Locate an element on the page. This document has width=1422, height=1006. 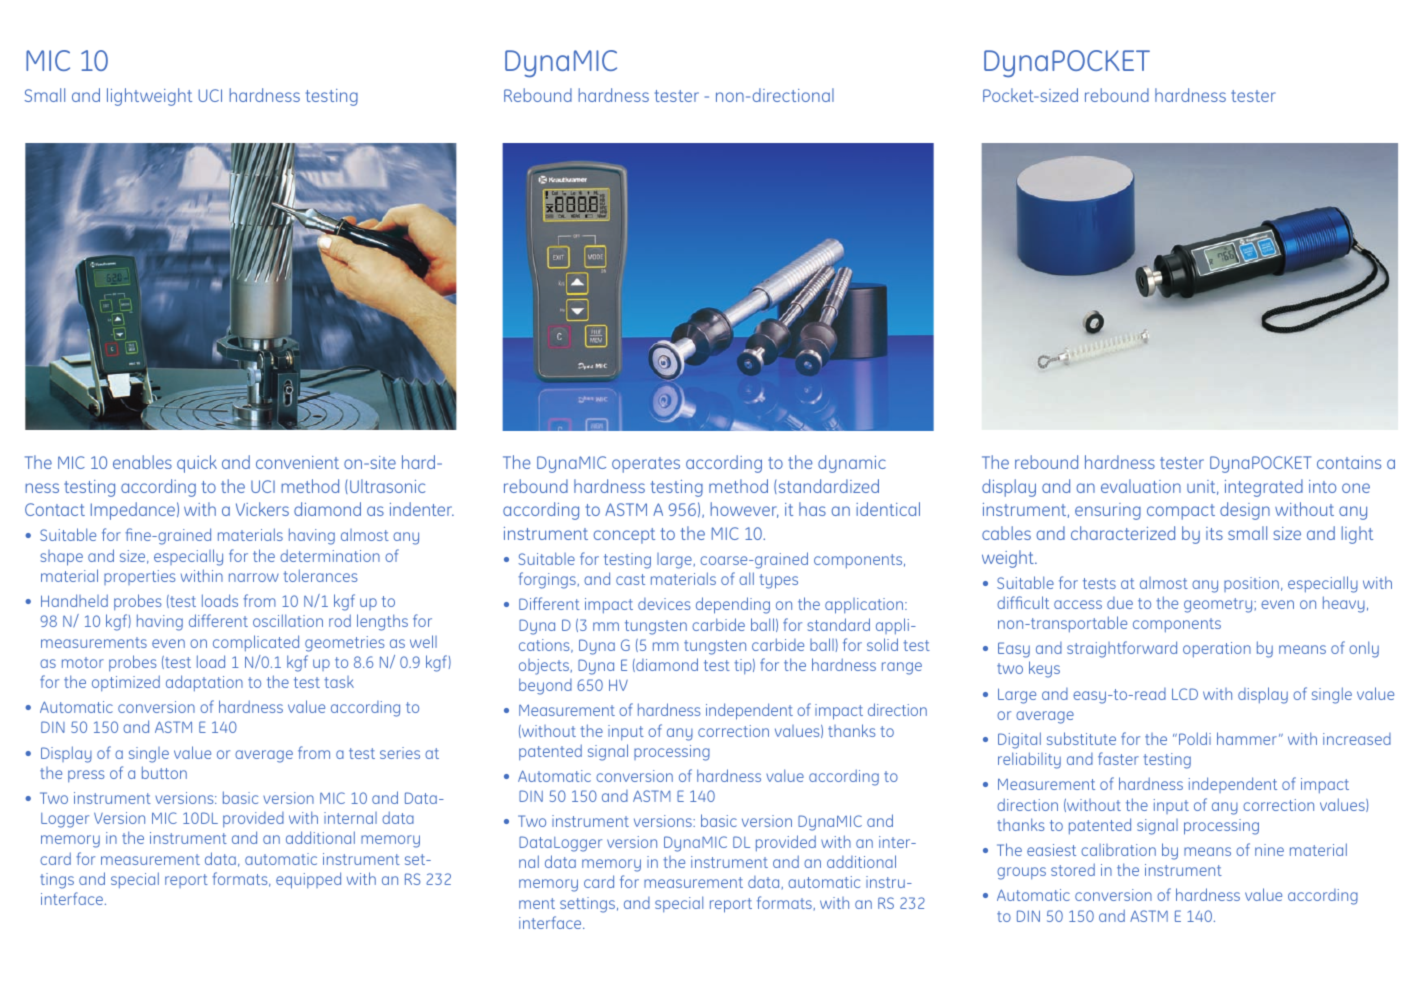
reliability is located at coordinates (1029, 760).
